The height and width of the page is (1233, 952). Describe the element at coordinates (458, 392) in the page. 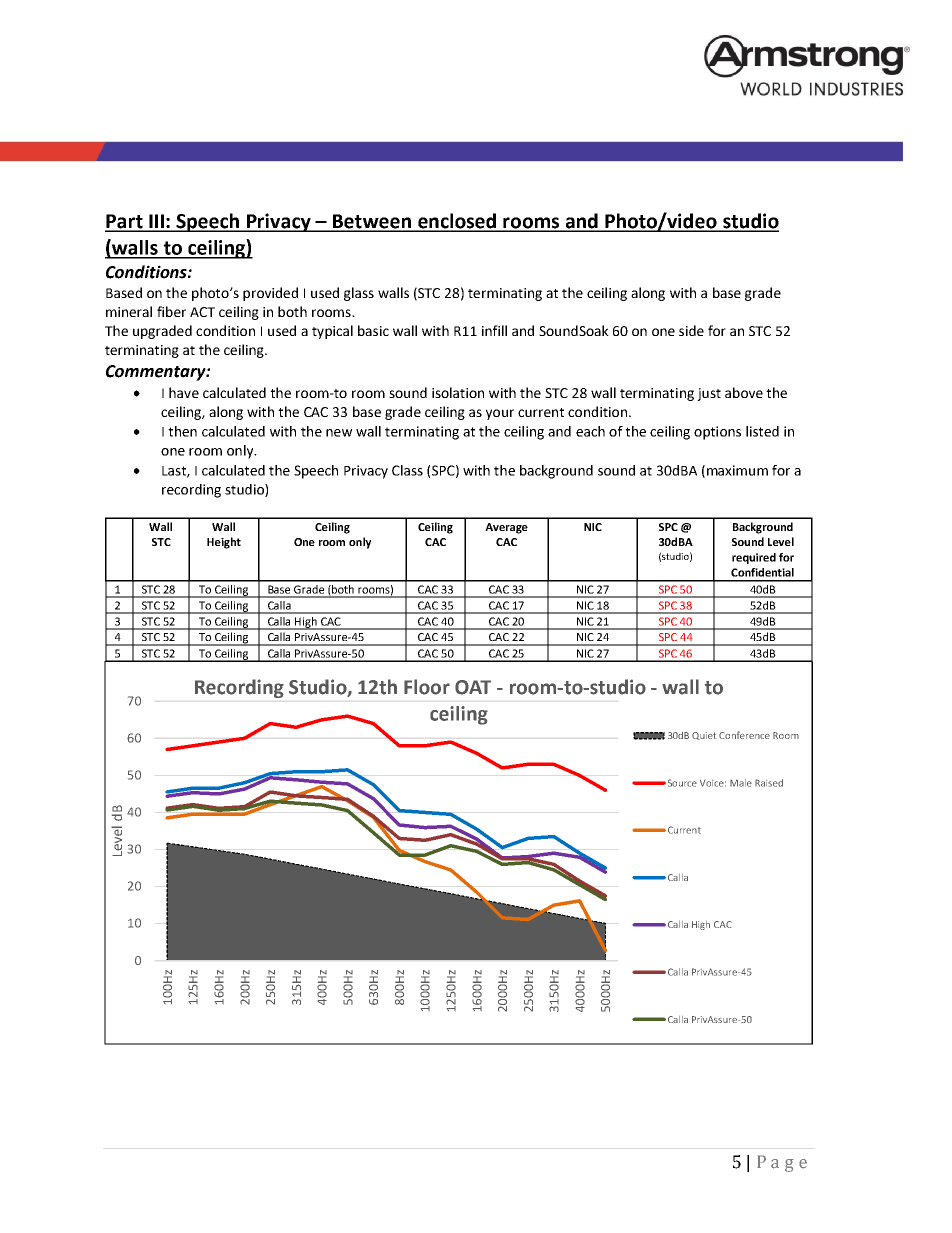

I see `isolation` at that location.
